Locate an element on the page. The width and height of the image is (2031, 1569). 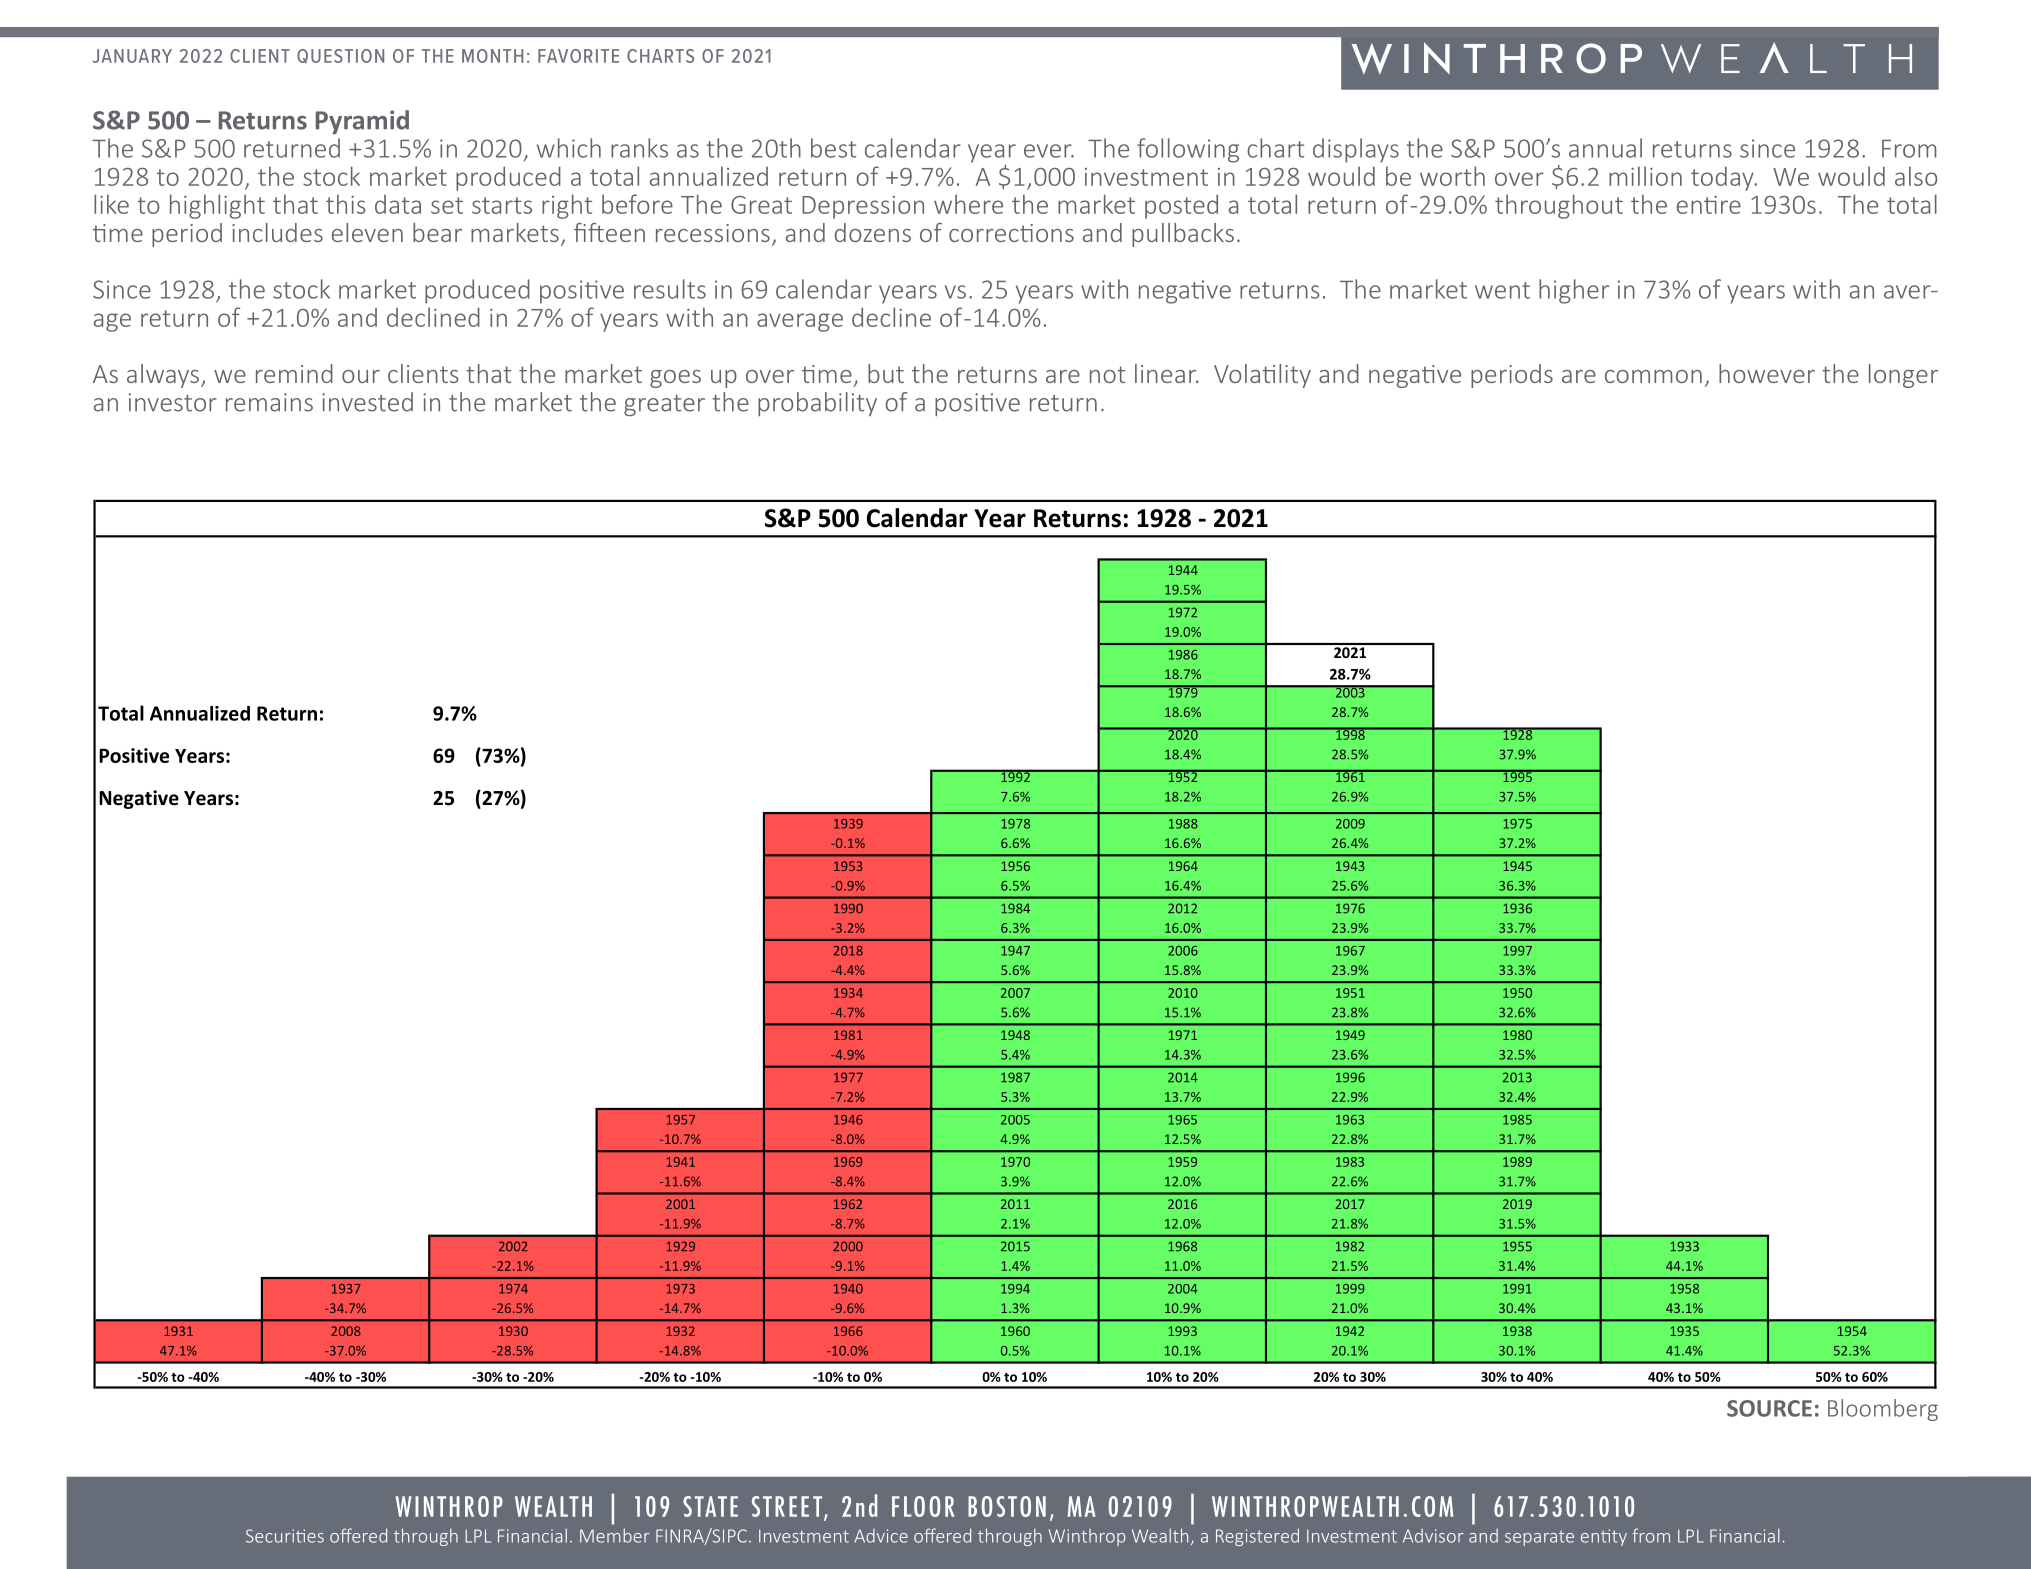
SOURCE is located at coordinates (1769, 1408).
